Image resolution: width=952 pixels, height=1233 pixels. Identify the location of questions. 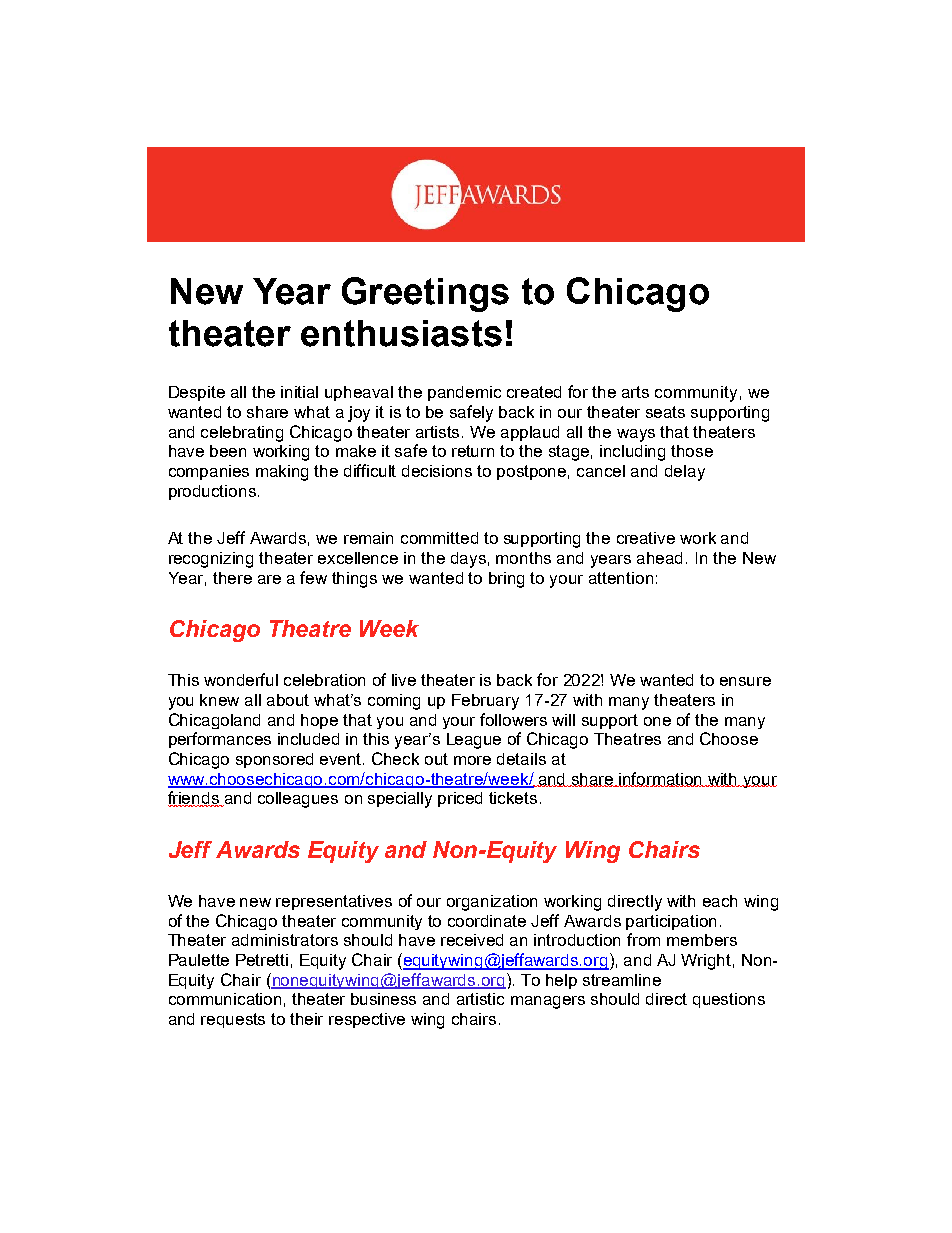
(729, 1000).
